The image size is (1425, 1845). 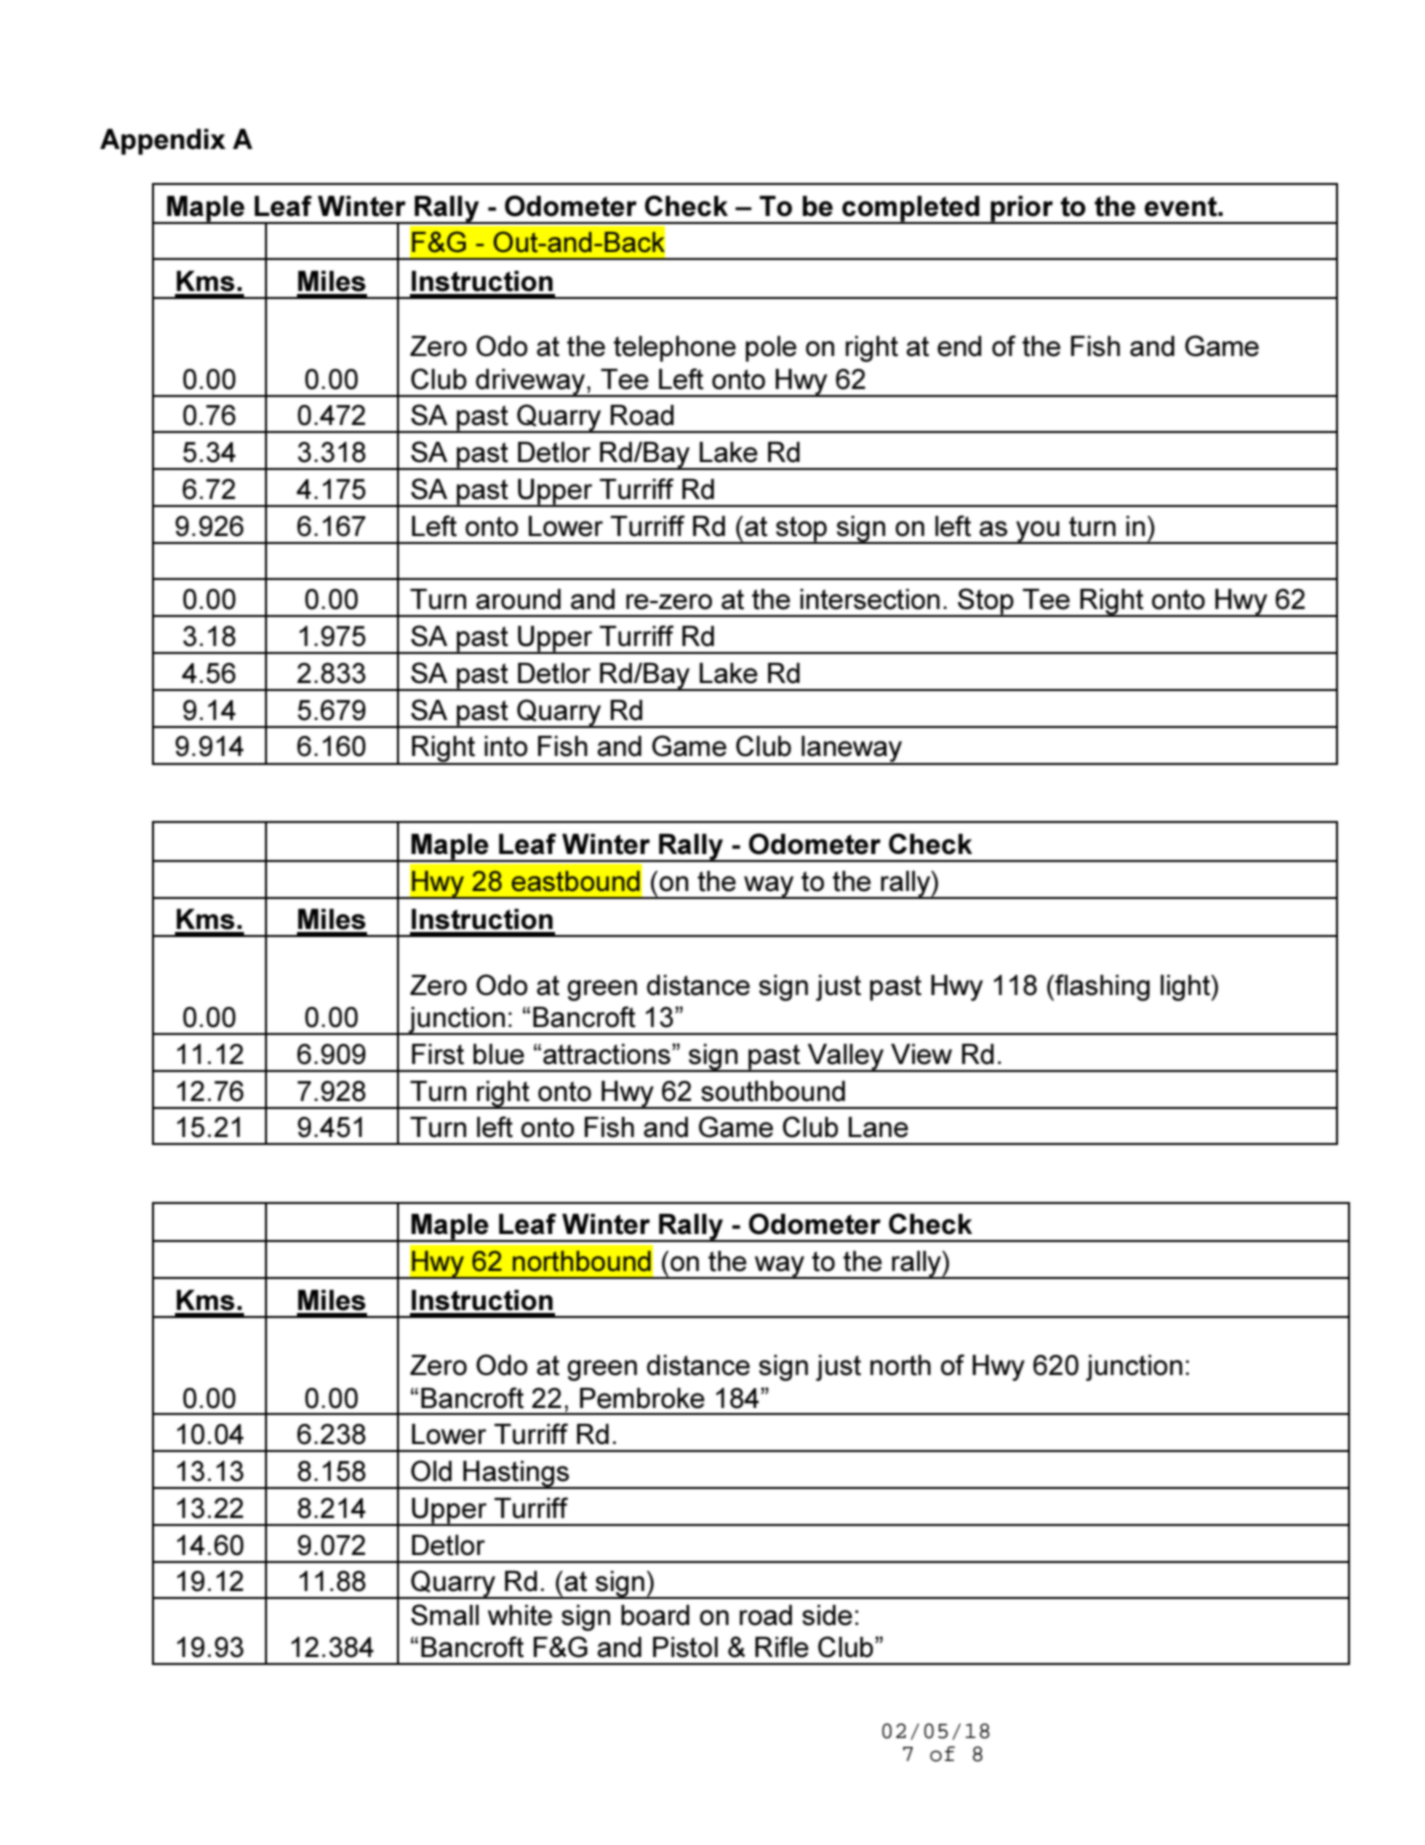 What do you see at coordinates (608, 1054) in the page?
I see `attractions` at bounding box center [608, 1054].
